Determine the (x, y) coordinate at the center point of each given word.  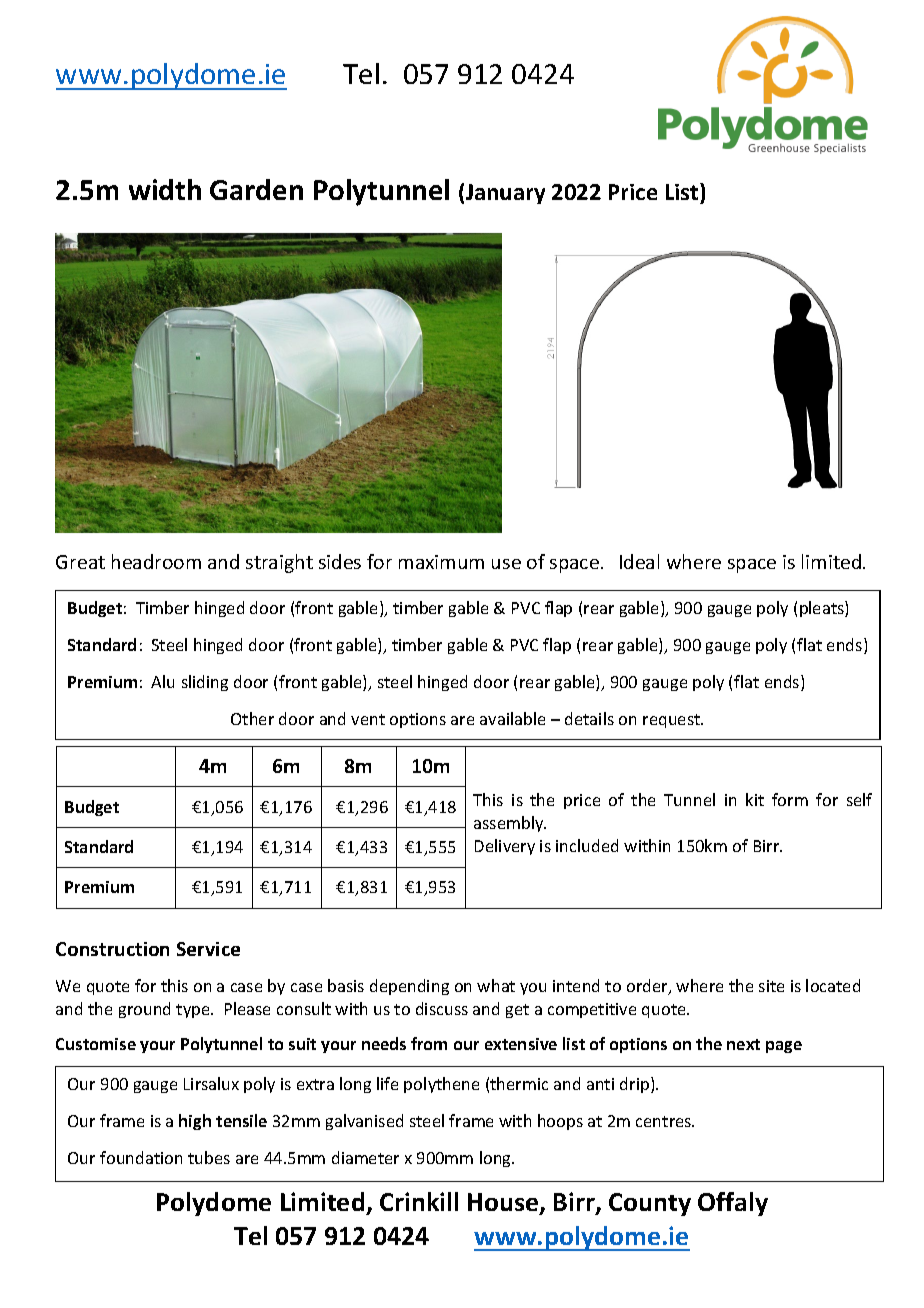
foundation (141, 1157)
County (650, 1204)
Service (208, 949)
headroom (156, 561)
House (504, 1203)
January (505, 194)
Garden (256, 189)
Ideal (639, 561)
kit (755, 799)
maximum (441, 562)
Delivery (505, 847)
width (165, 189)
